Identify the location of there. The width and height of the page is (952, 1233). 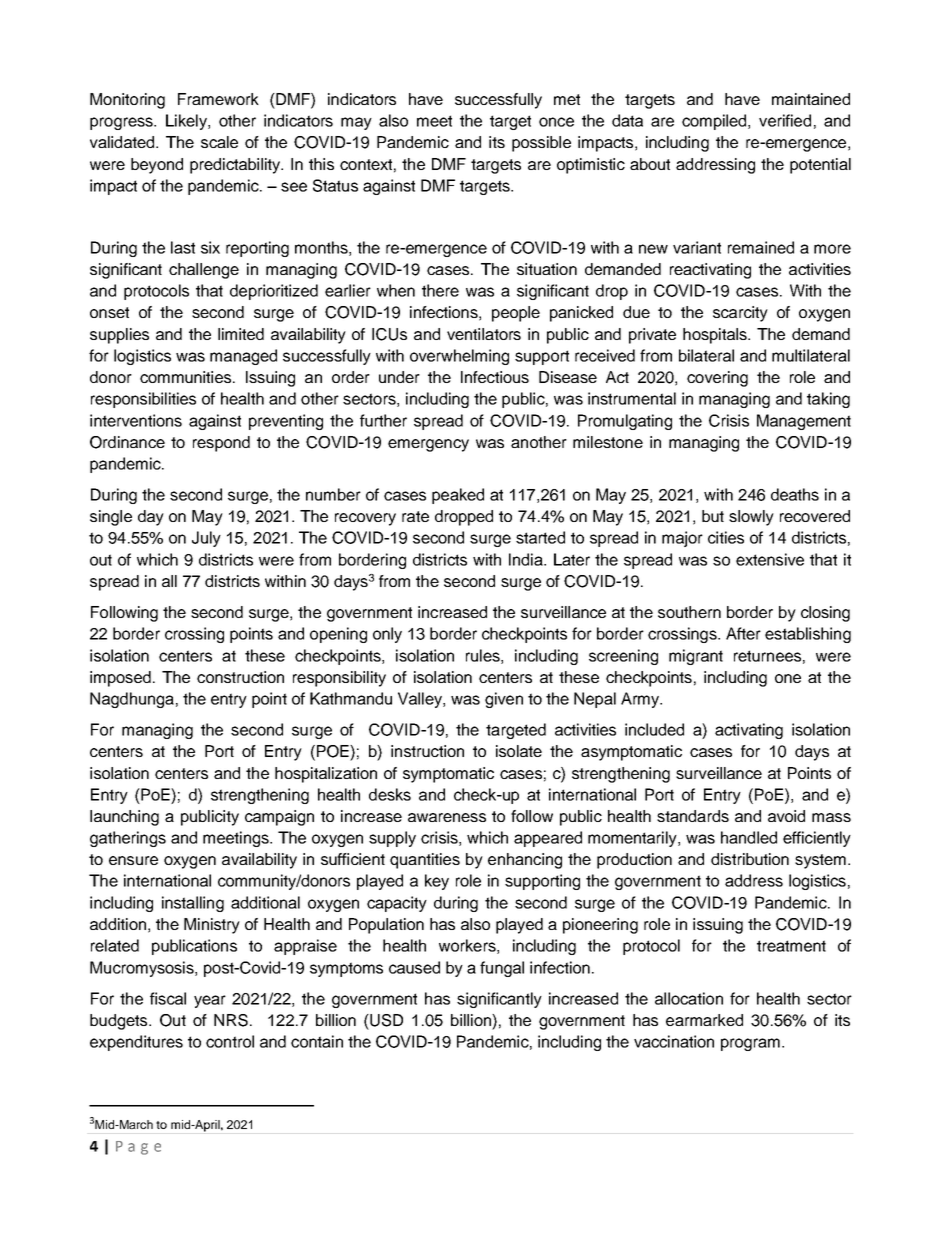
(440, 290).
